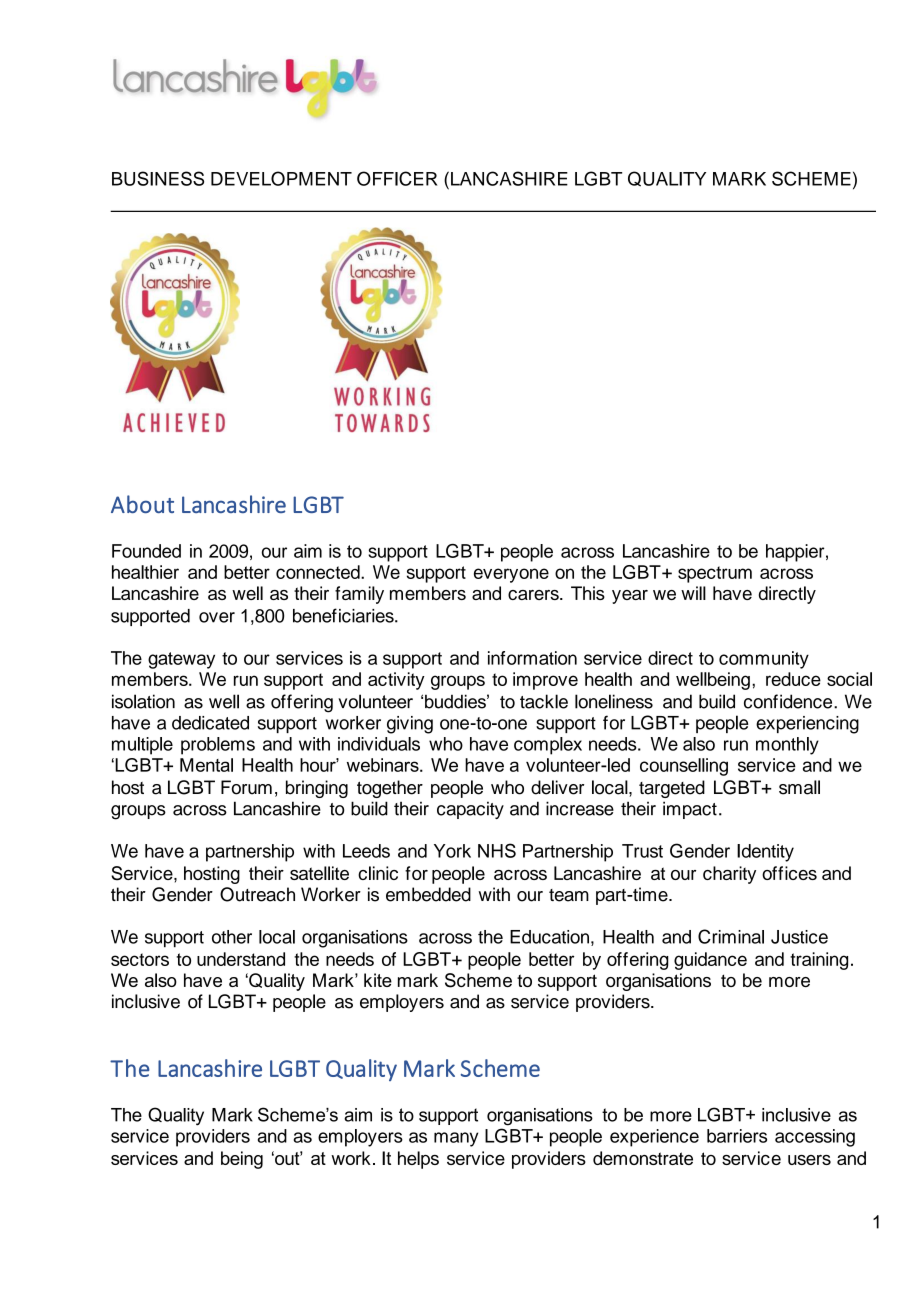 The image size is (924, 1308). I want to click on many, so click(456, 1139).
